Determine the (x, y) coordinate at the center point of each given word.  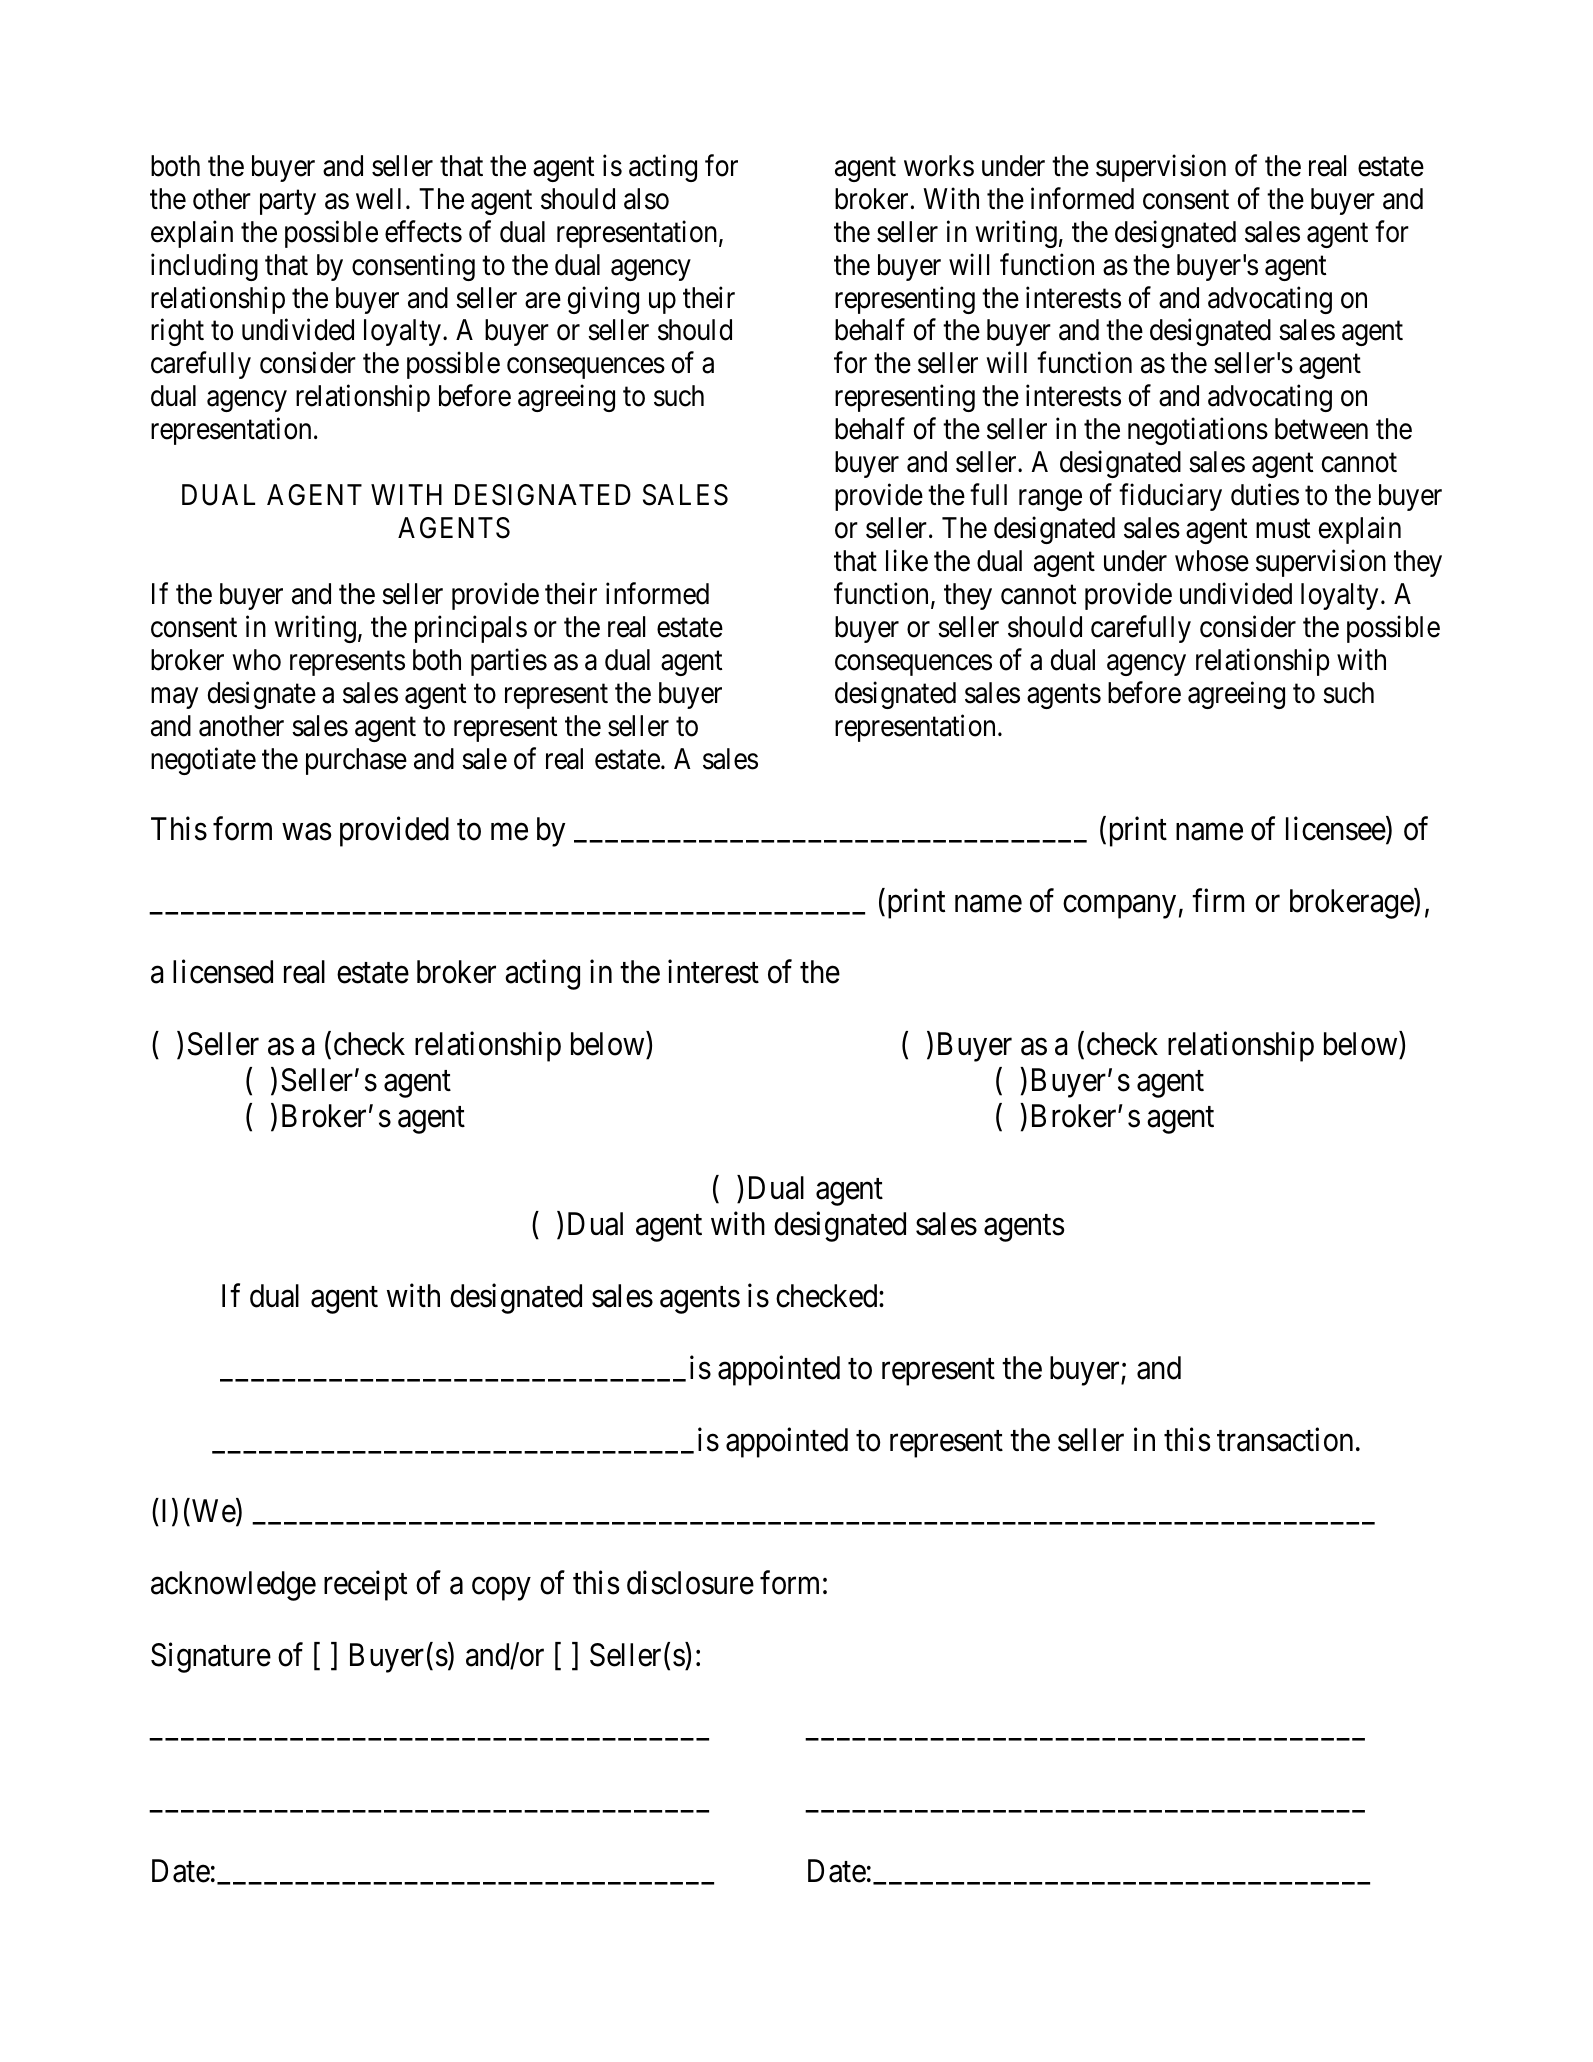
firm (1218, 900)
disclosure (690, 1583)
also (646, 199)
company (1119, 907)
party (288, 202)
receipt (365, 1586)
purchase (356, 761)
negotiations (1198, 431)
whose (1212, 561)
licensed (223, 972)
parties (509, 662)
